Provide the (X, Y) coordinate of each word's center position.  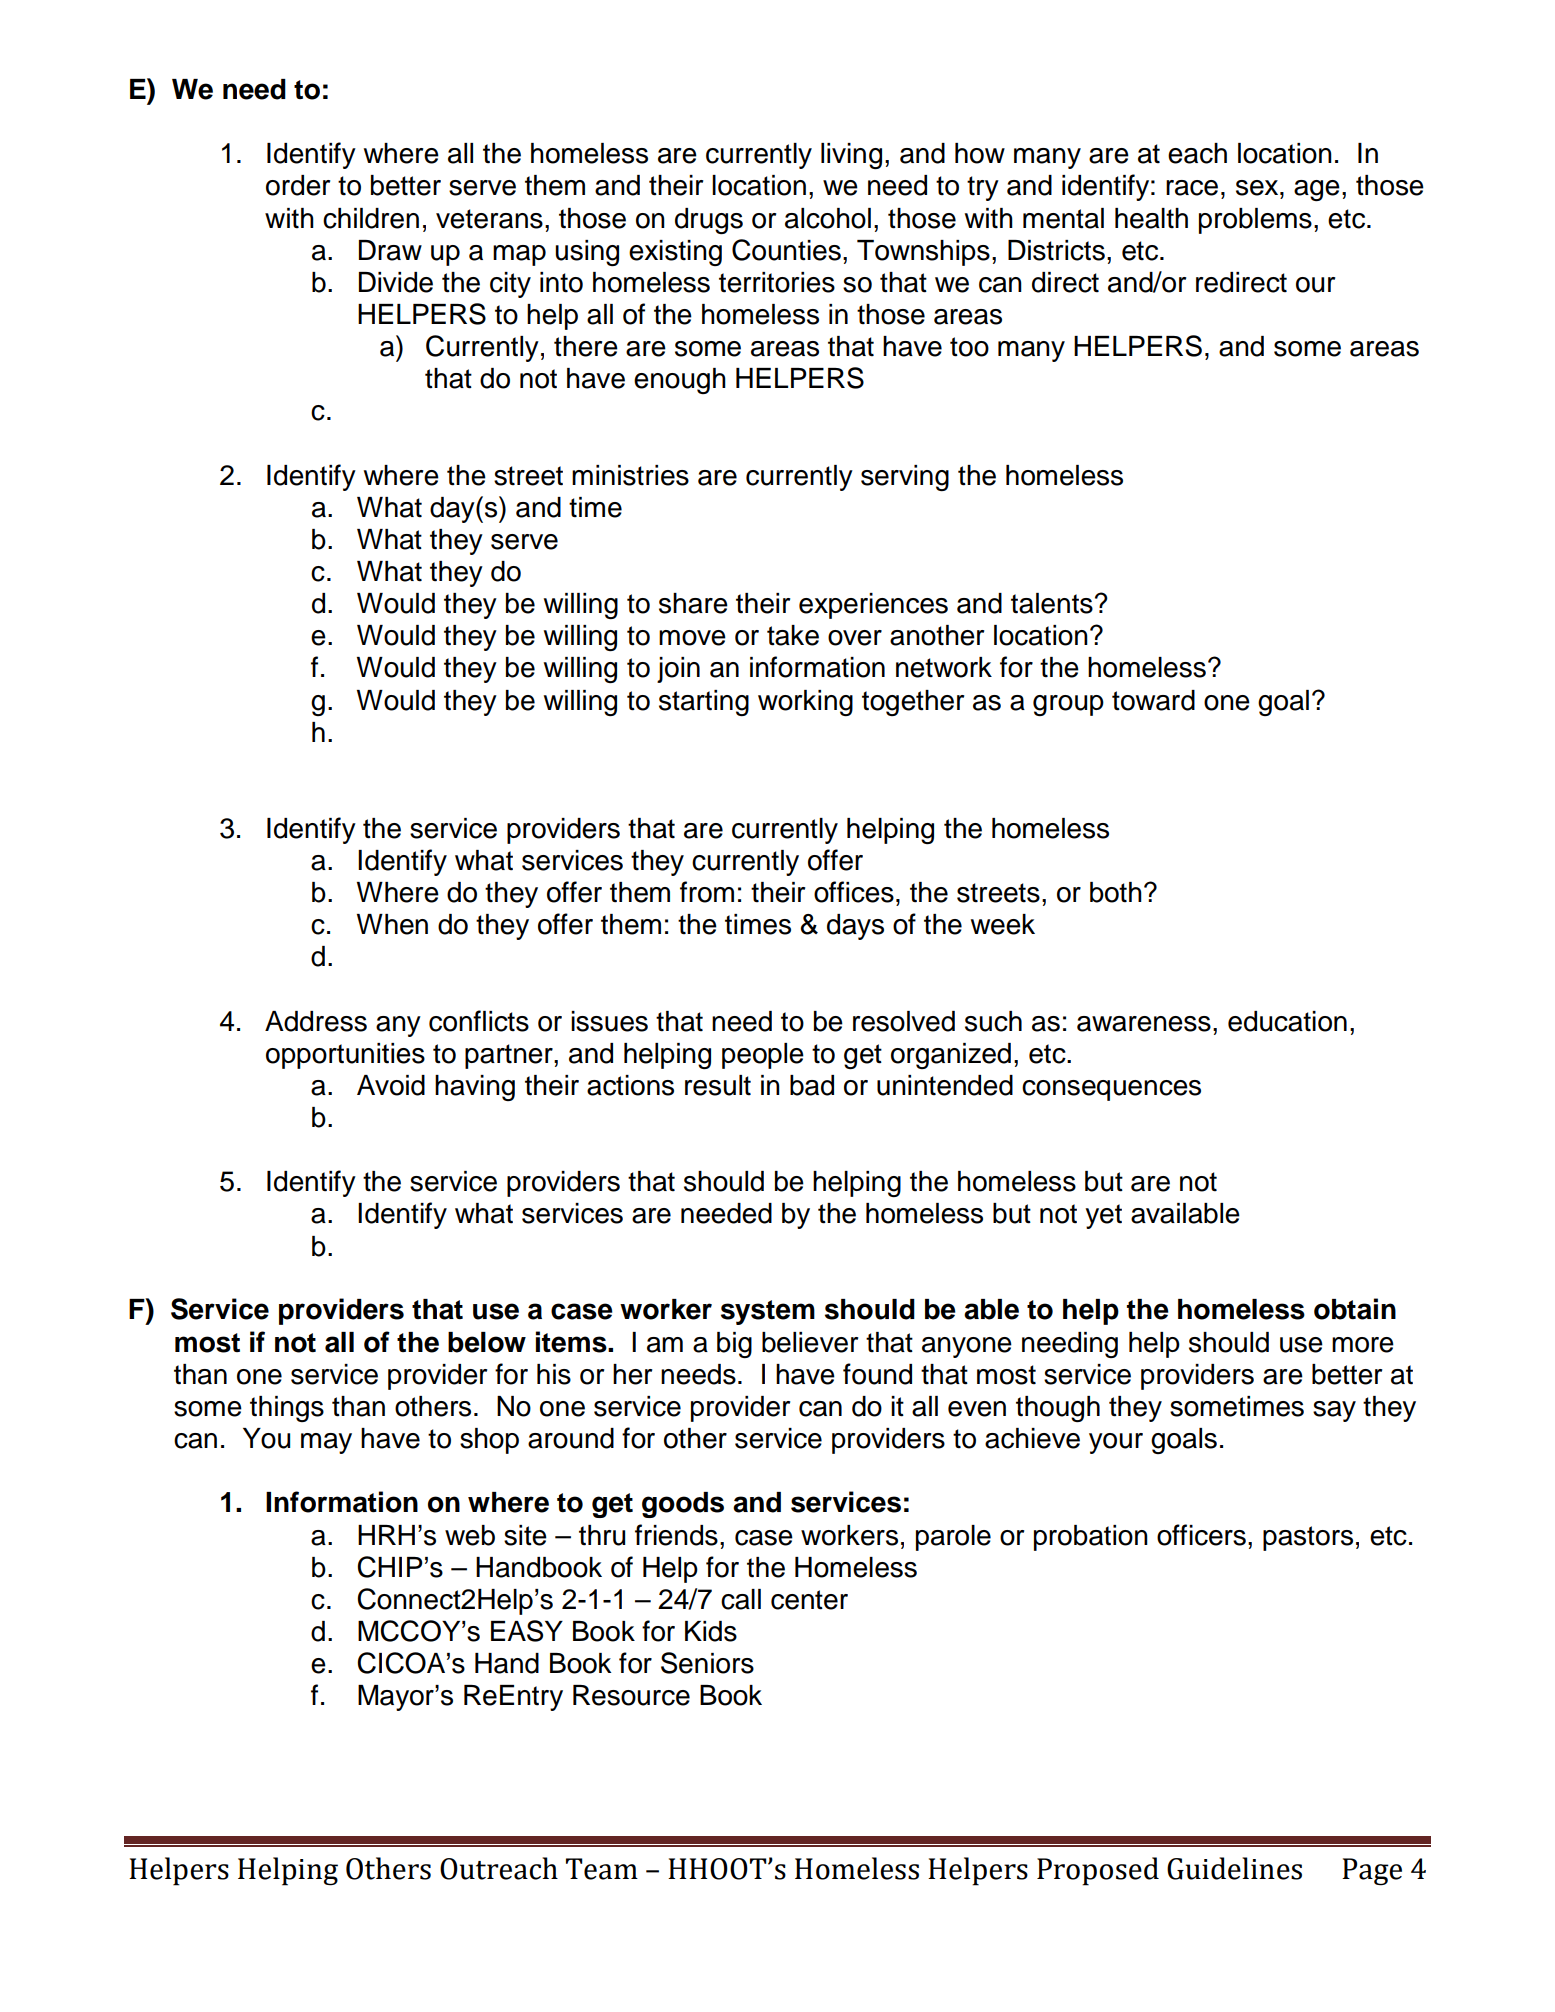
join (678, 670)
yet (1103, 1216)
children (371, 218)
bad (812, 1085)
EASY (527, 1631)
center (809, 1600)
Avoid (391, 1085)
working (805, 703)
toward (1153, 700)
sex (1258, 188)
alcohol (828, 218)
